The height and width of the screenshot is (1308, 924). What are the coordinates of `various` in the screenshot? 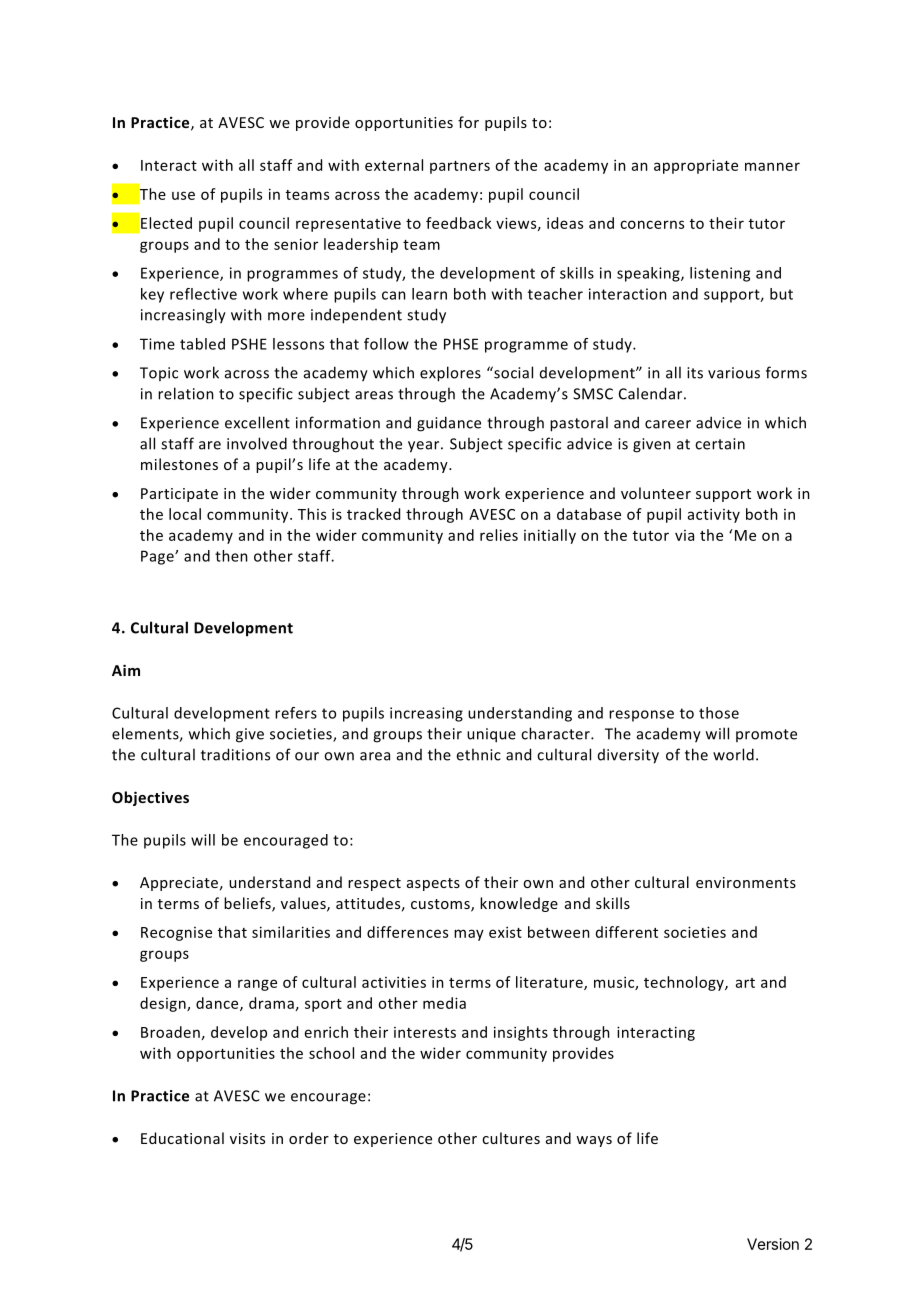 It's located at (734, 373).
